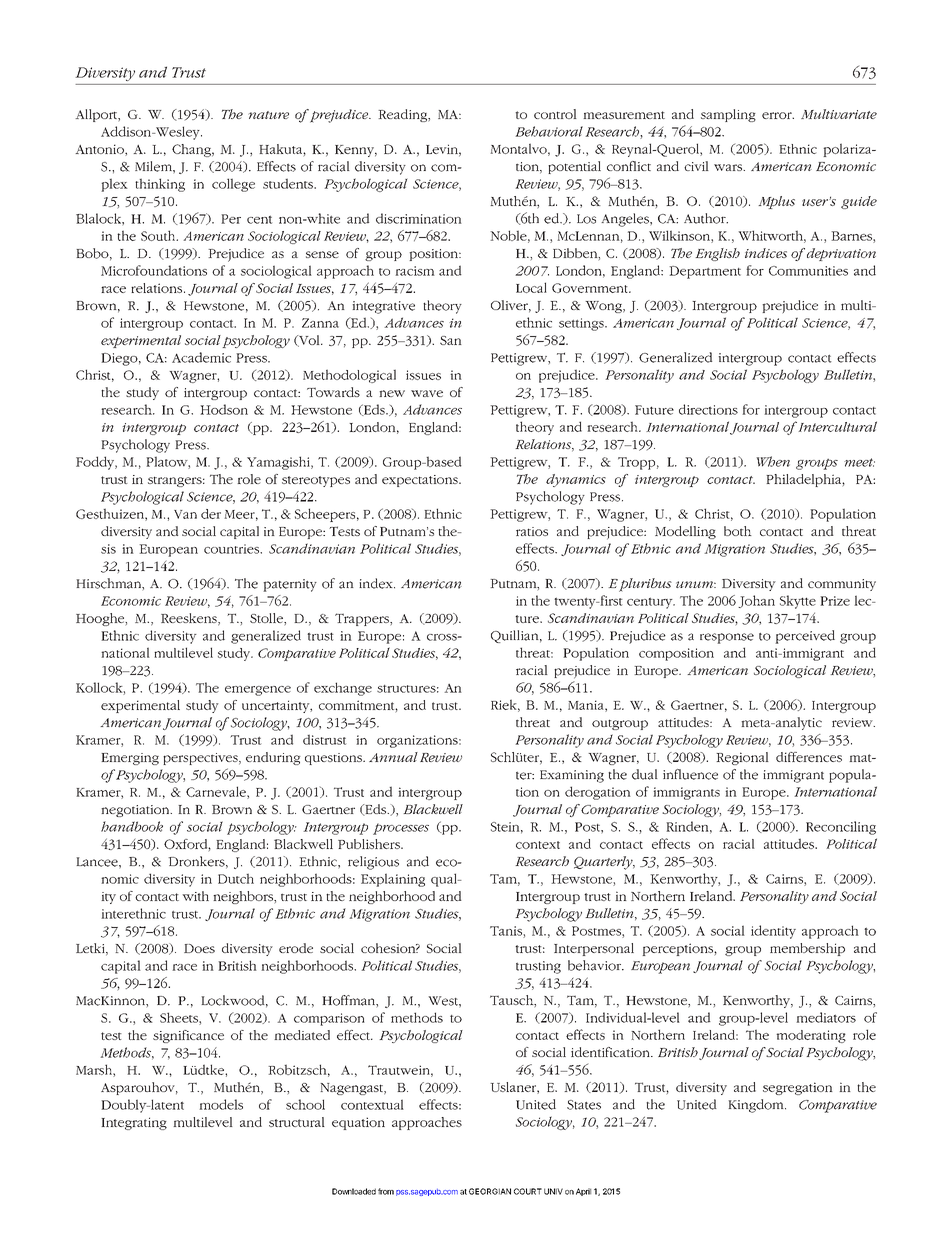 Image resolution: width=952 pixels, height=1237 pixels. Describe the element at coordinates (233, 185) in the screenshot. I see `college` at that location.
